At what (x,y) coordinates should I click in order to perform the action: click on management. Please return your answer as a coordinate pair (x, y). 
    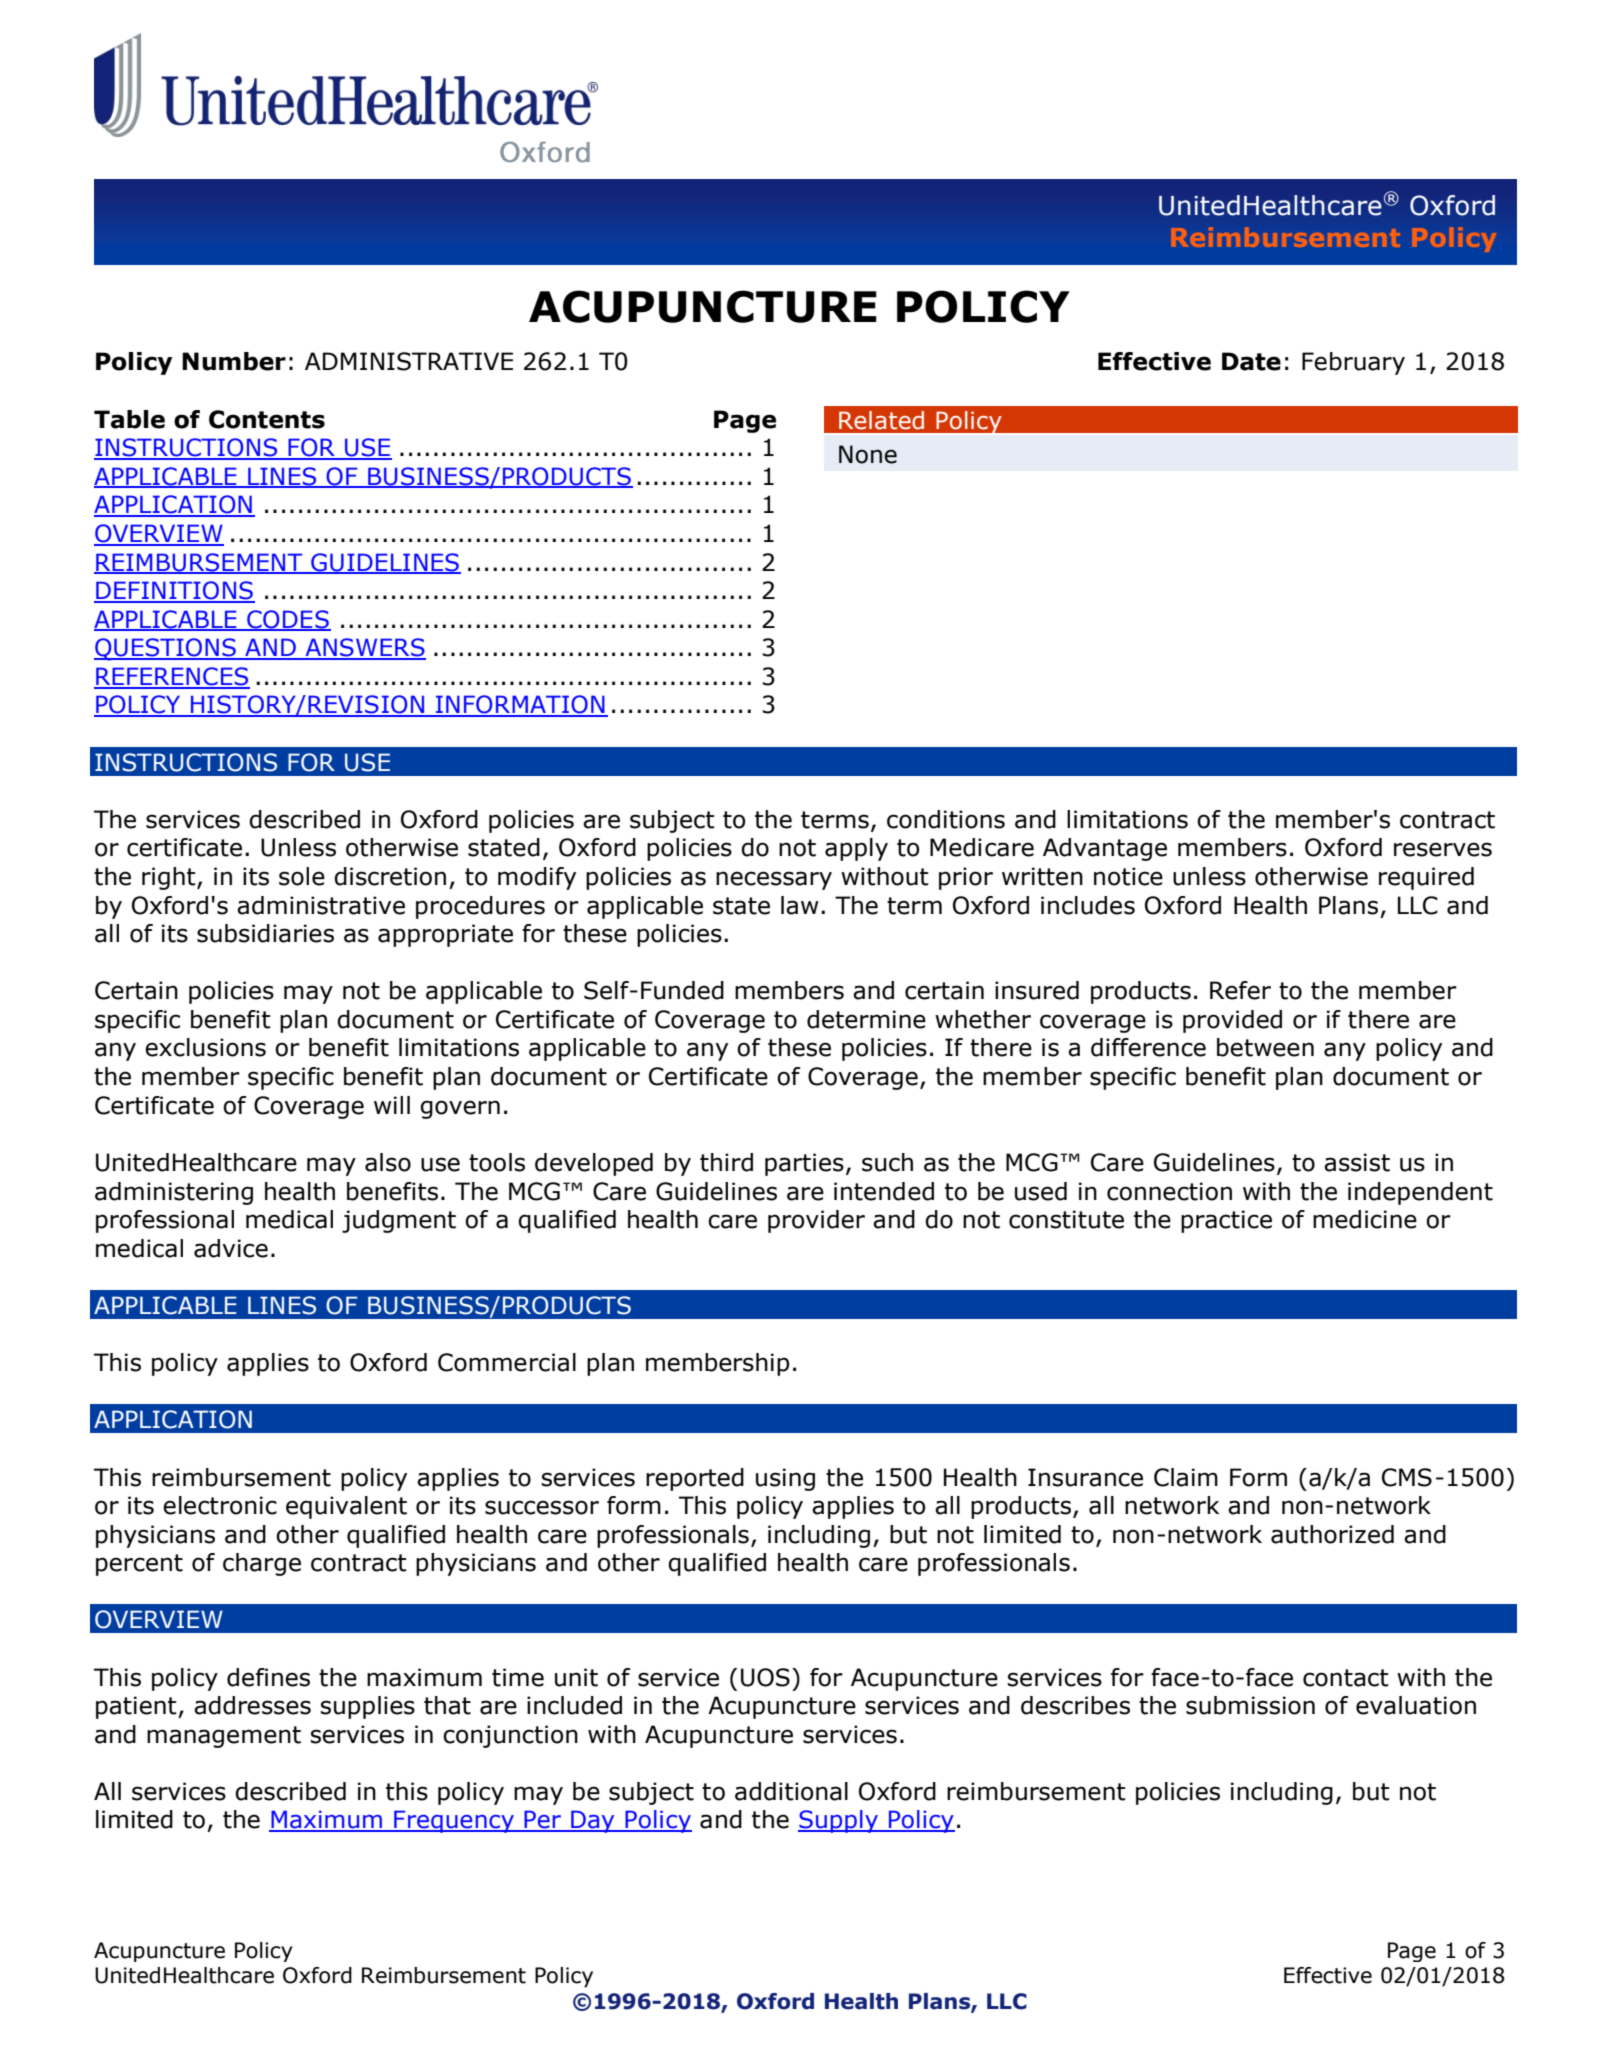
    Looking at the image, I should click on (224, 1737).
